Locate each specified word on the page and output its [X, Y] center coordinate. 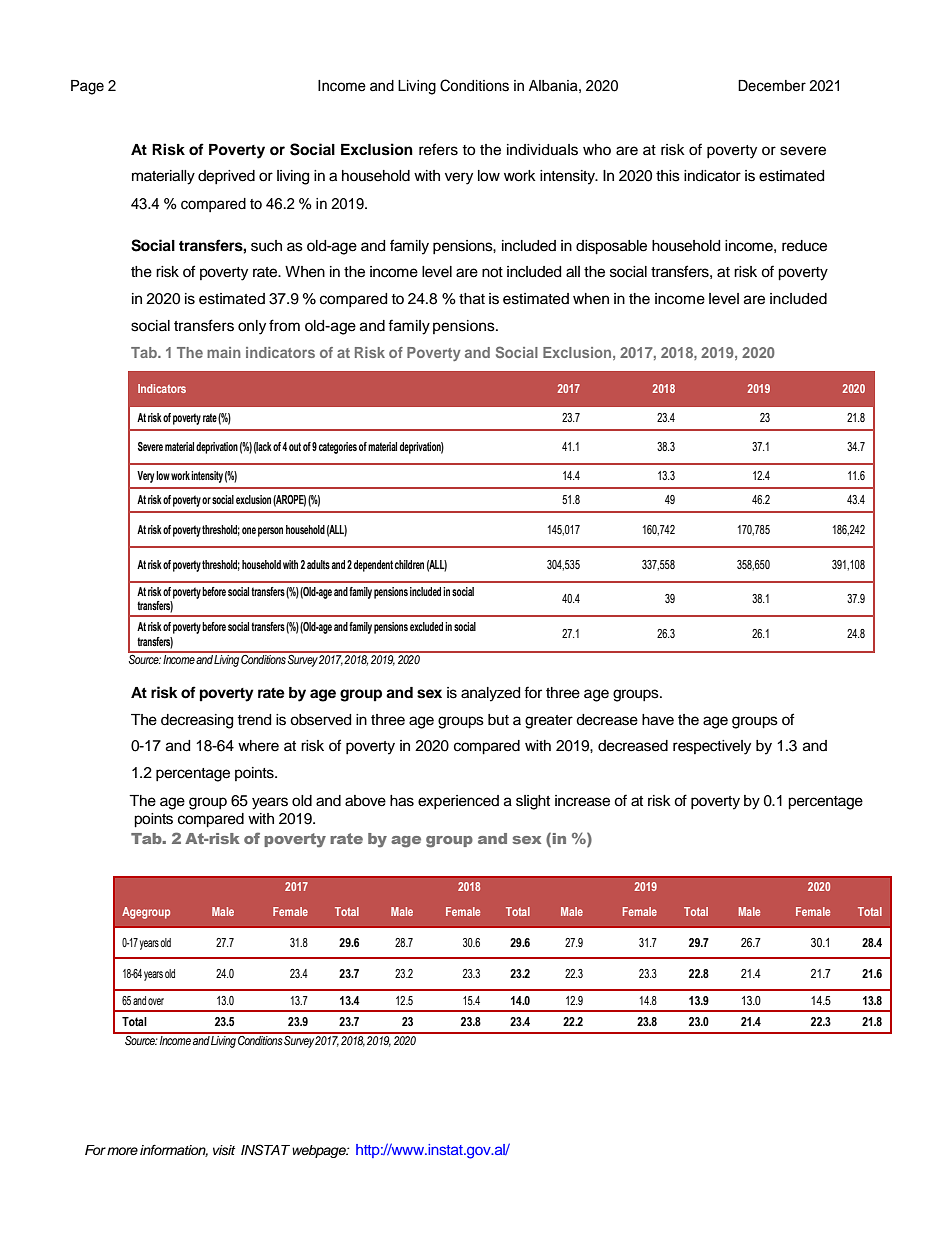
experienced [458, 802]
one [249, 530]
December [772, 86]
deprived [226, 177]
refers [438, 149]
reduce [804, 246]
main [224, 352]
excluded [426, 626]
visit [224, 1150]
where [258, 746]
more [122, 1151]
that [472, 299]
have [658, 720]
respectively [712, 747]
